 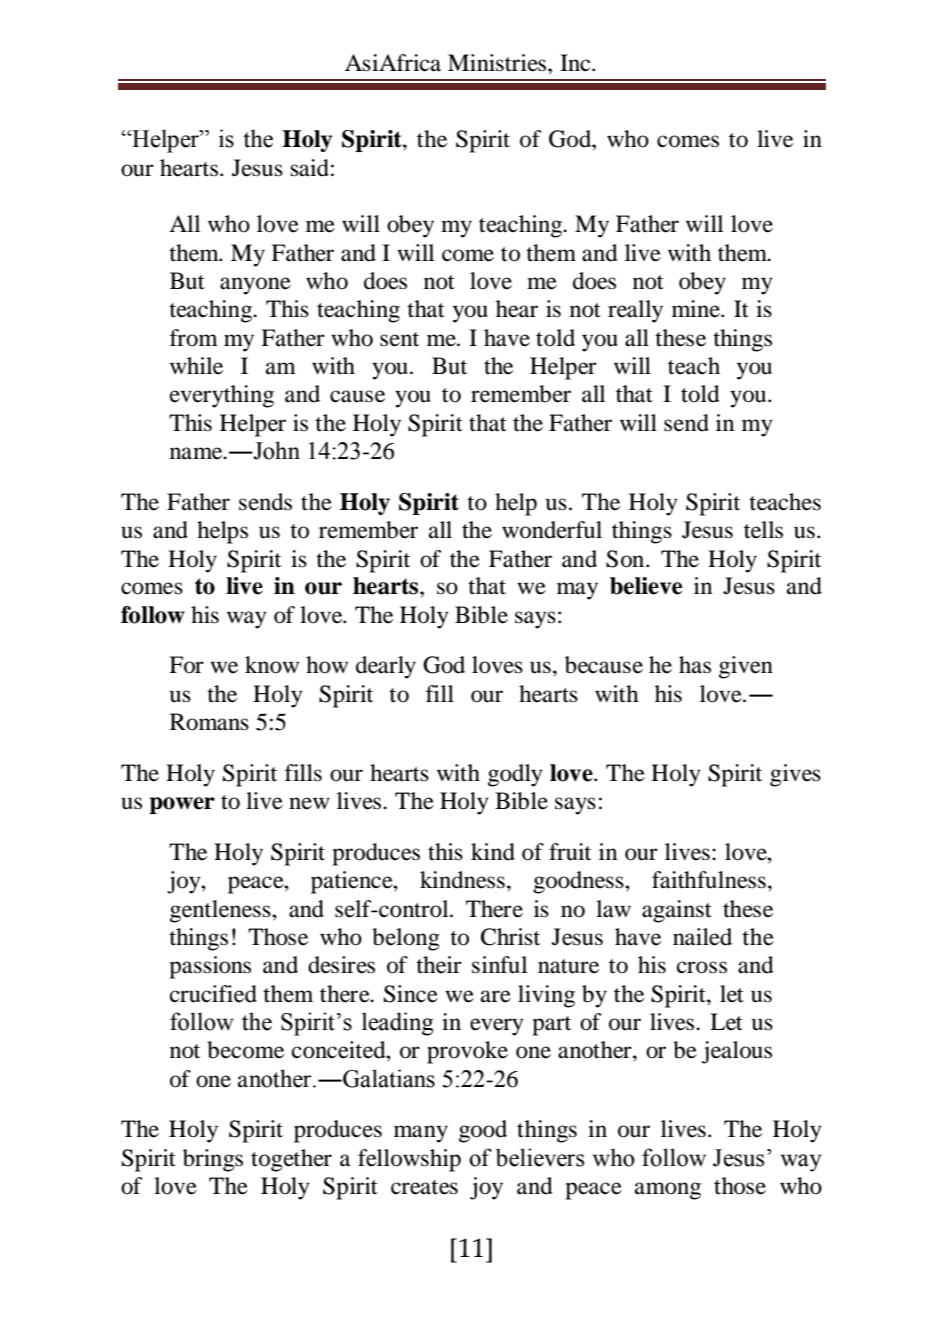 What do you see at coordinates (291, 1160) in the image?
I see `together` at bounding box center [291, 1160].
